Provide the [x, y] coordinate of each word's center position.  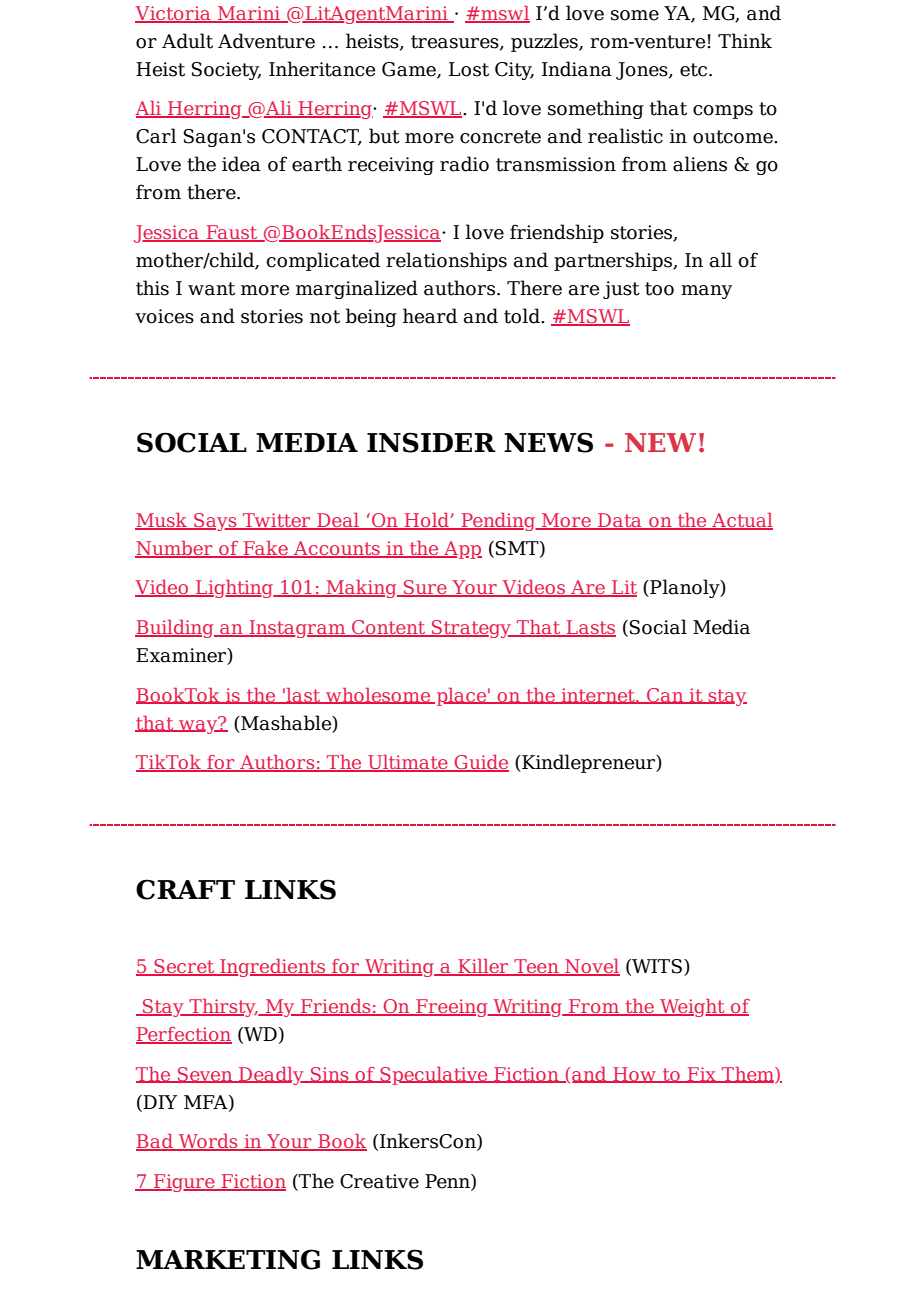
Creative [379, 1181]
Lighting [234, 589]
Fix [701, 1075]
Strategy [471, 629]
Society [226, 71]
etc [693, 70]
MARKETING [228, 1259]
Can [665, 696]
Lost [469, 69]
